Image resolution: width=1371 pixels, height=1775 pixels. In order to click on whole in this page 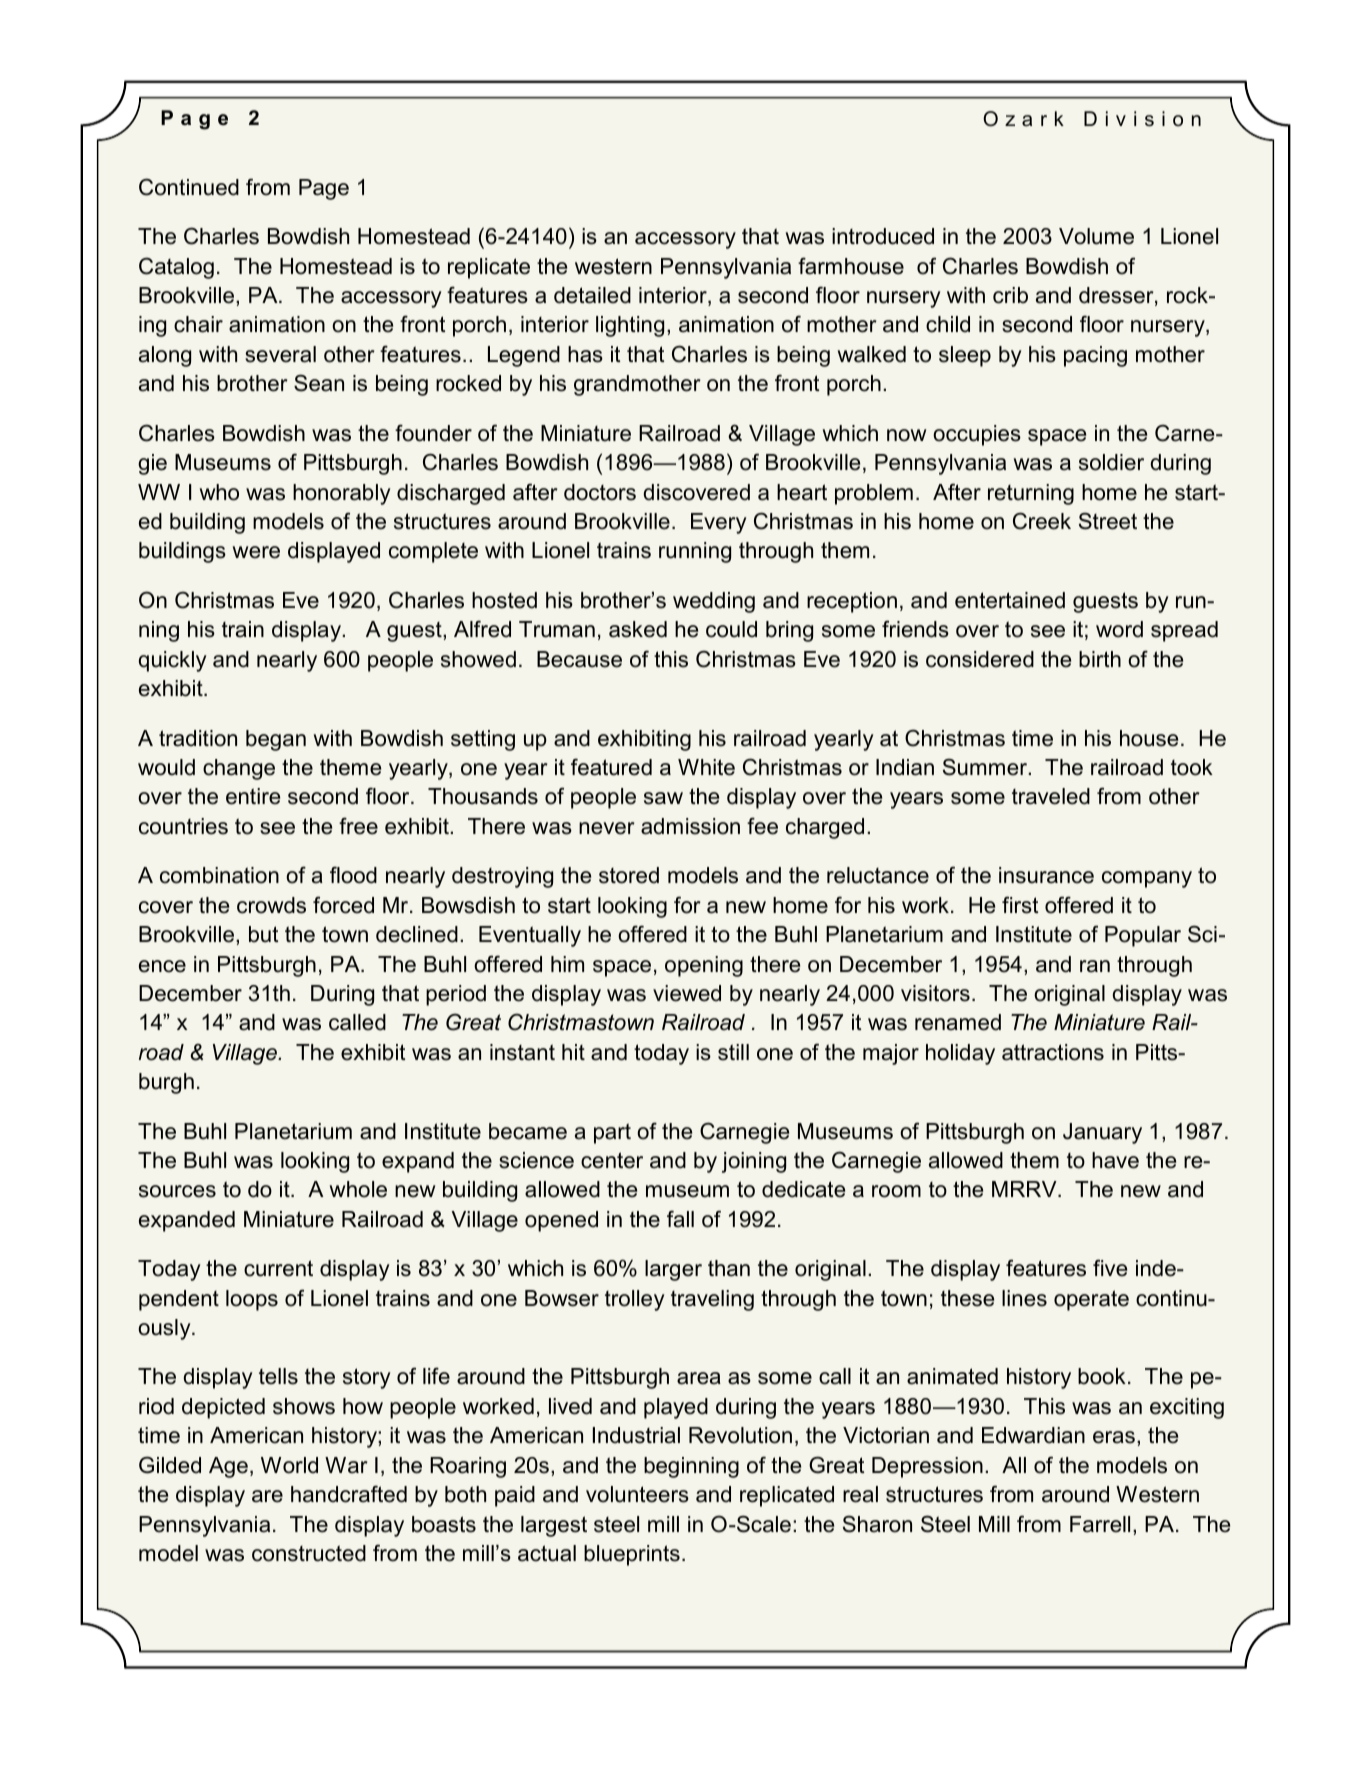, I will do `click(358, 1189)`.
